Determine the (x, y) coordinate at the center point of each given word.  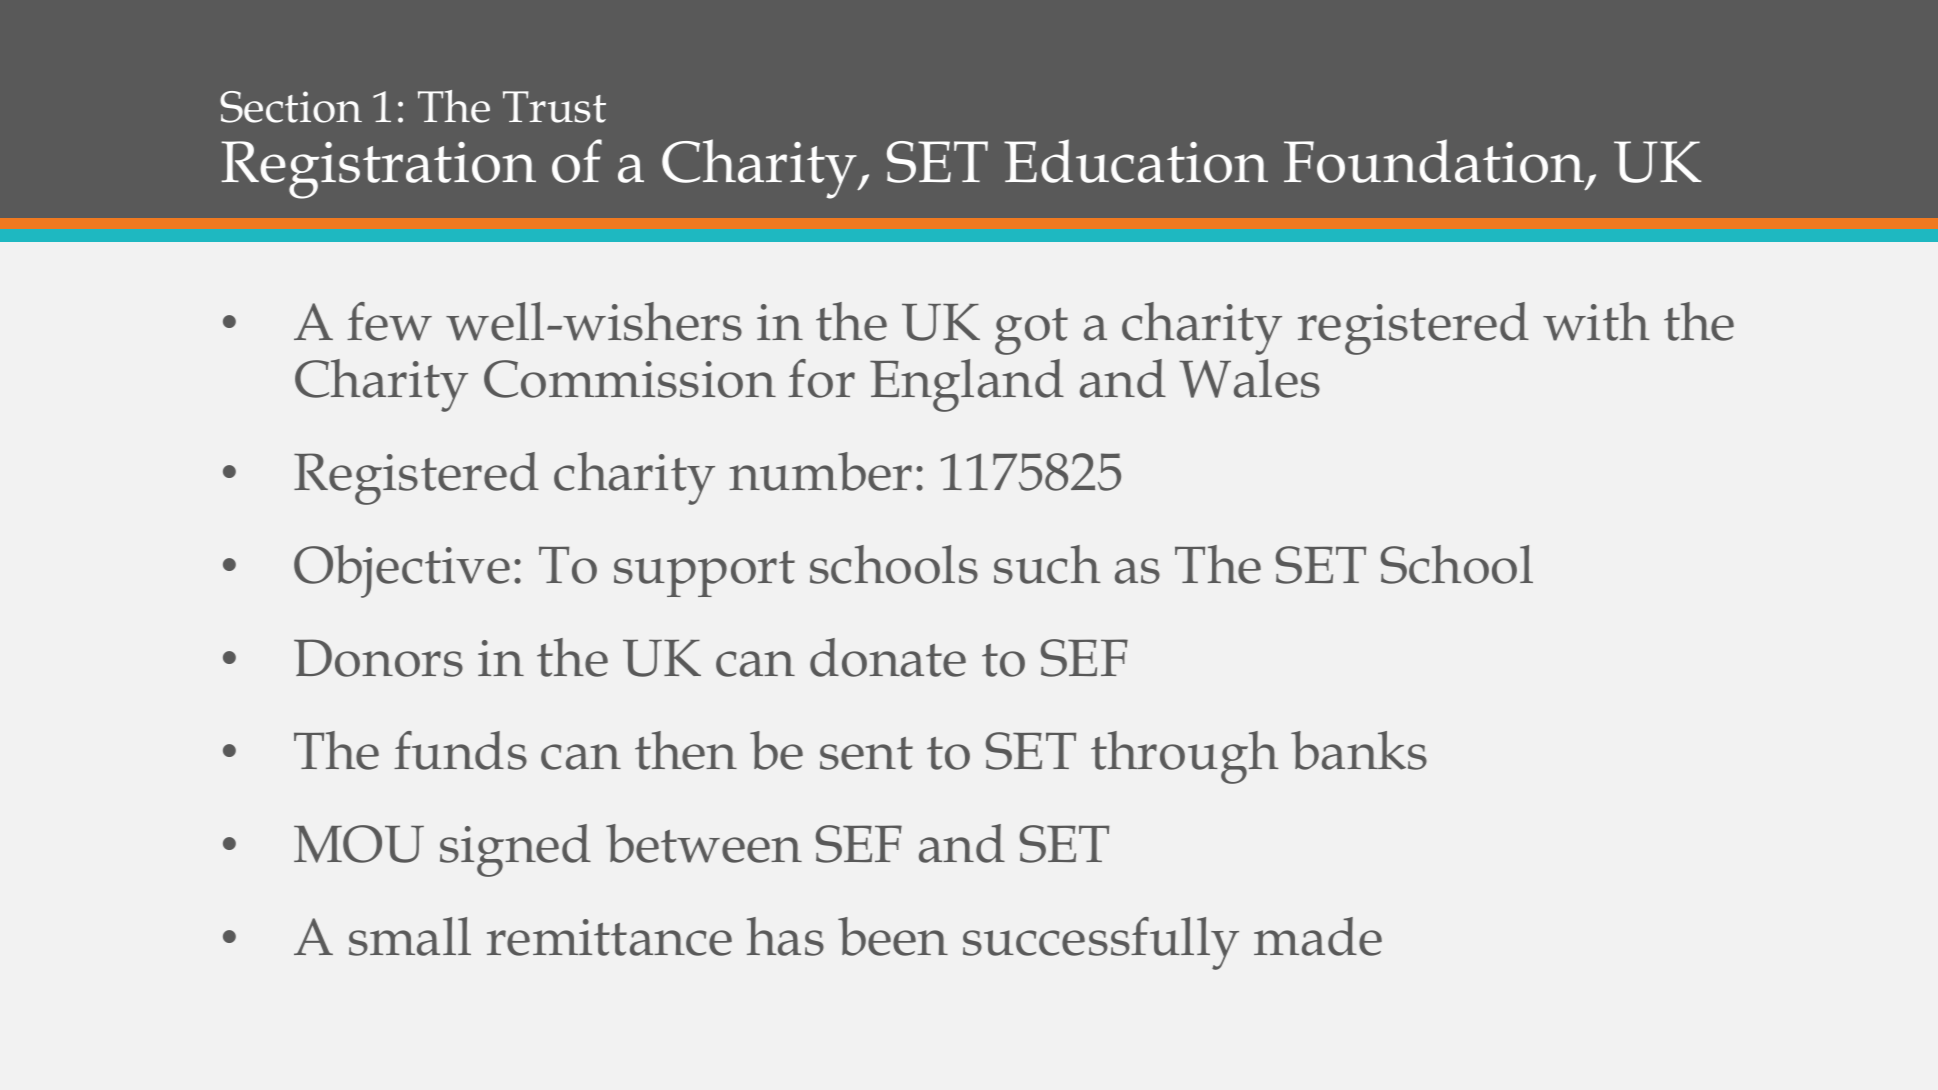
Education (1136, 161)
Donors (378, 658)
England (967, 385)
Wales (1249, 378)
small (410, 936)
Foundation (1434, 161)
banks (1359, 750)
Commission (630, 379)
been (893, 936)
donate (888, 657)
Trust (554, 107)
